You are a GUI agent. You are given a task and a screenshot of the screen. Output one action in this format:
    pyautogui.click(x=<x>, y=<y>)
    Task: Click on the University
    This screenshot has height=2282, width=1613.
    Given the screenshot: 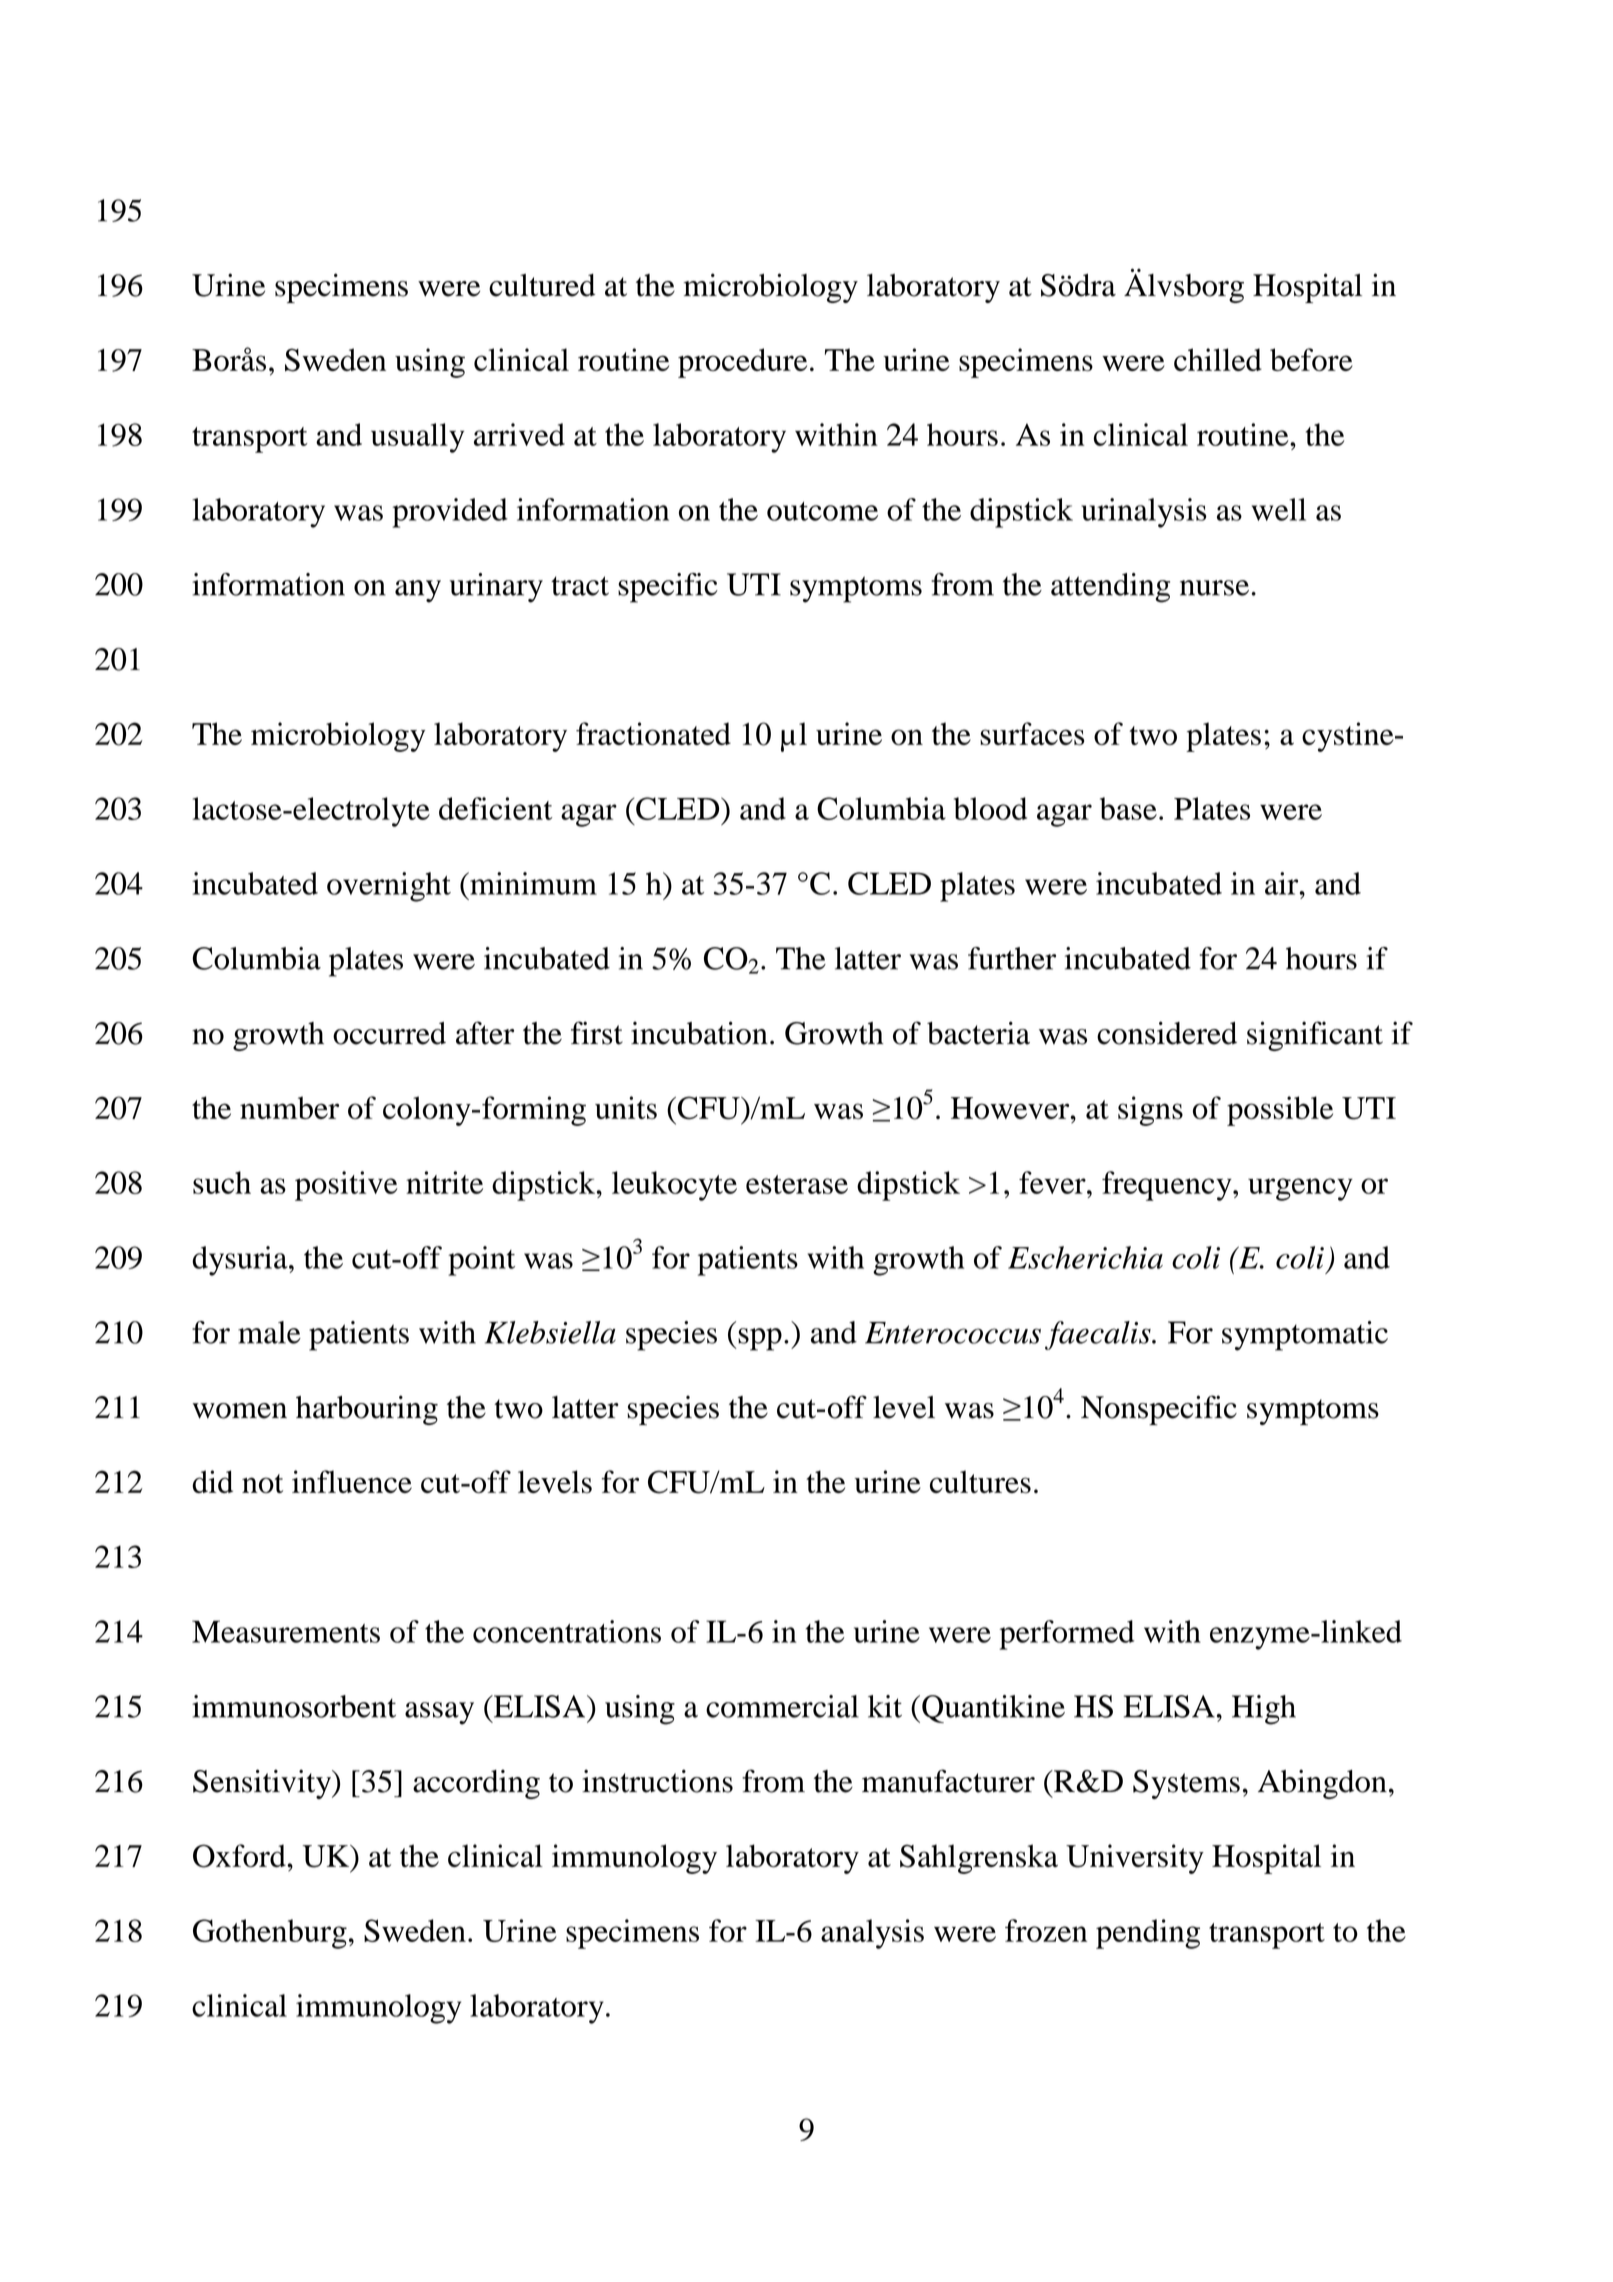 What is the action you would take?
    pyautogui.click(x=1135, y=1859)
